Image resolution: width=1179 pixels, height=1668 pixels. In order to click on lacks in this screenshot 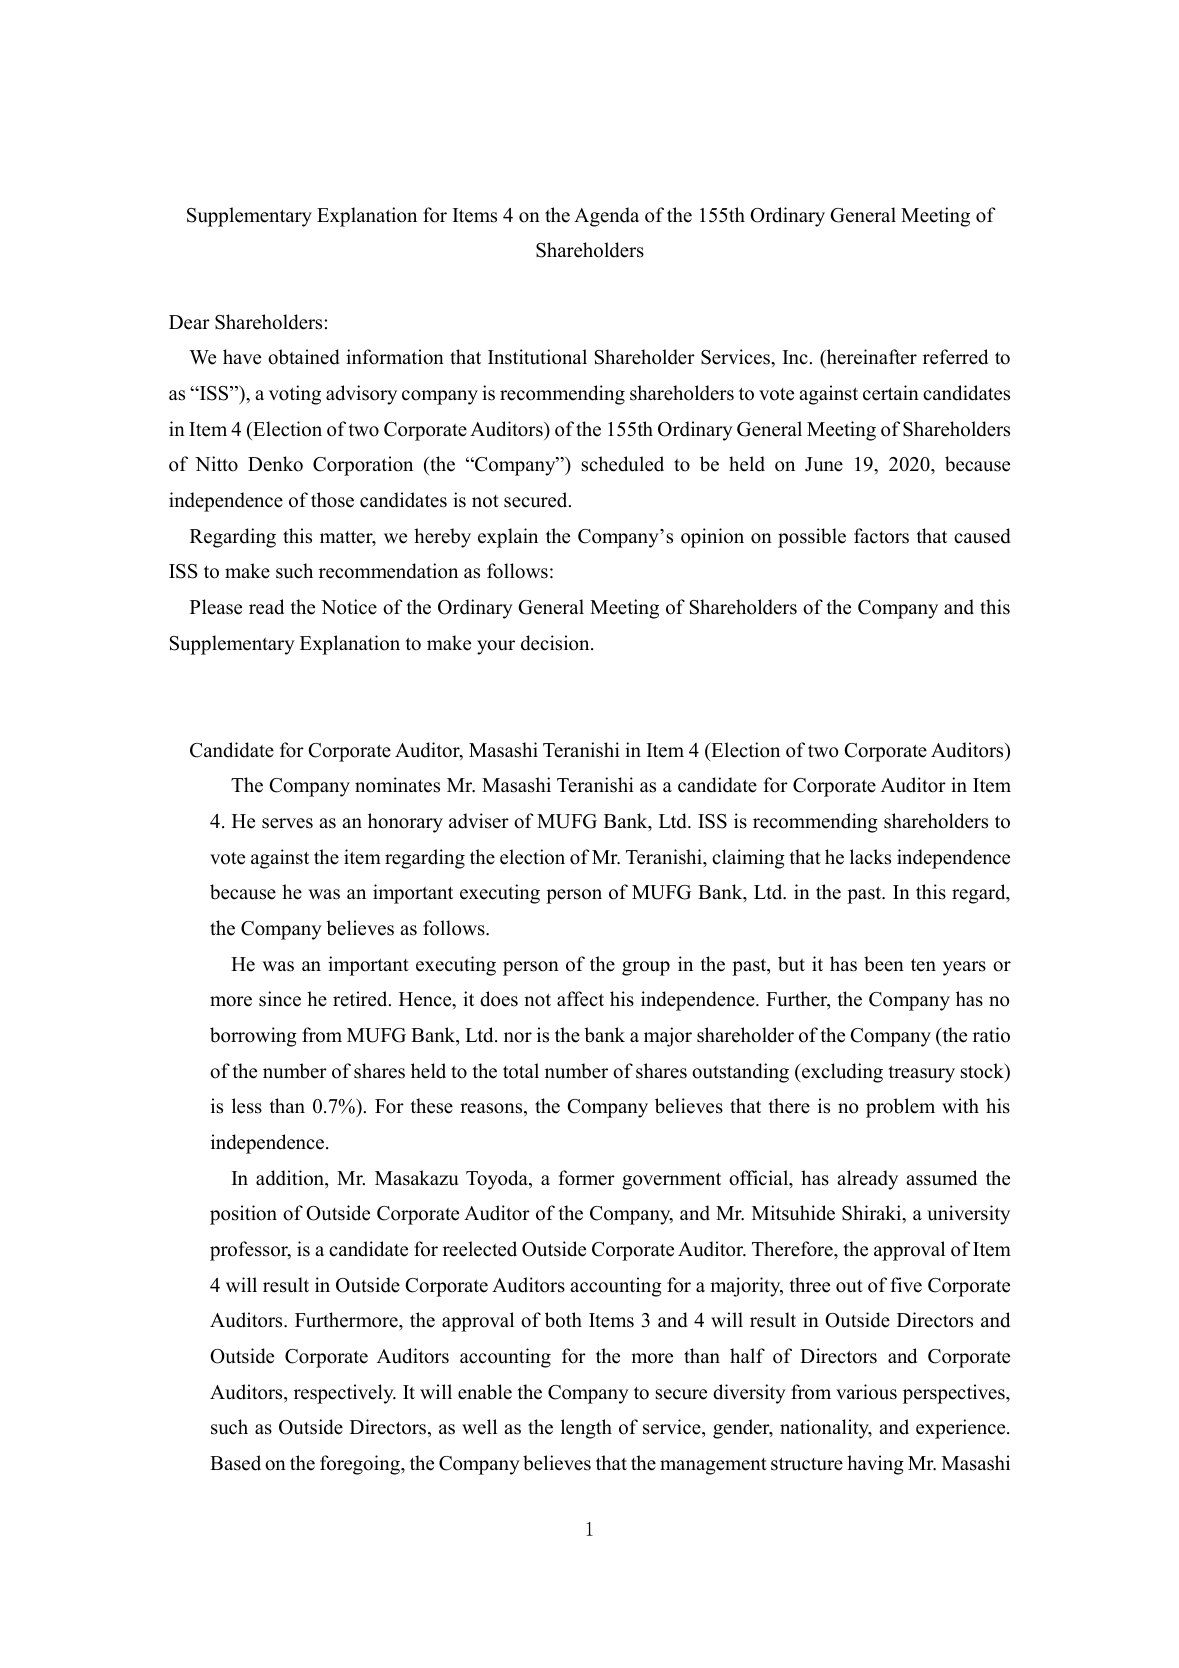, I will do `click(870, 857)`.
